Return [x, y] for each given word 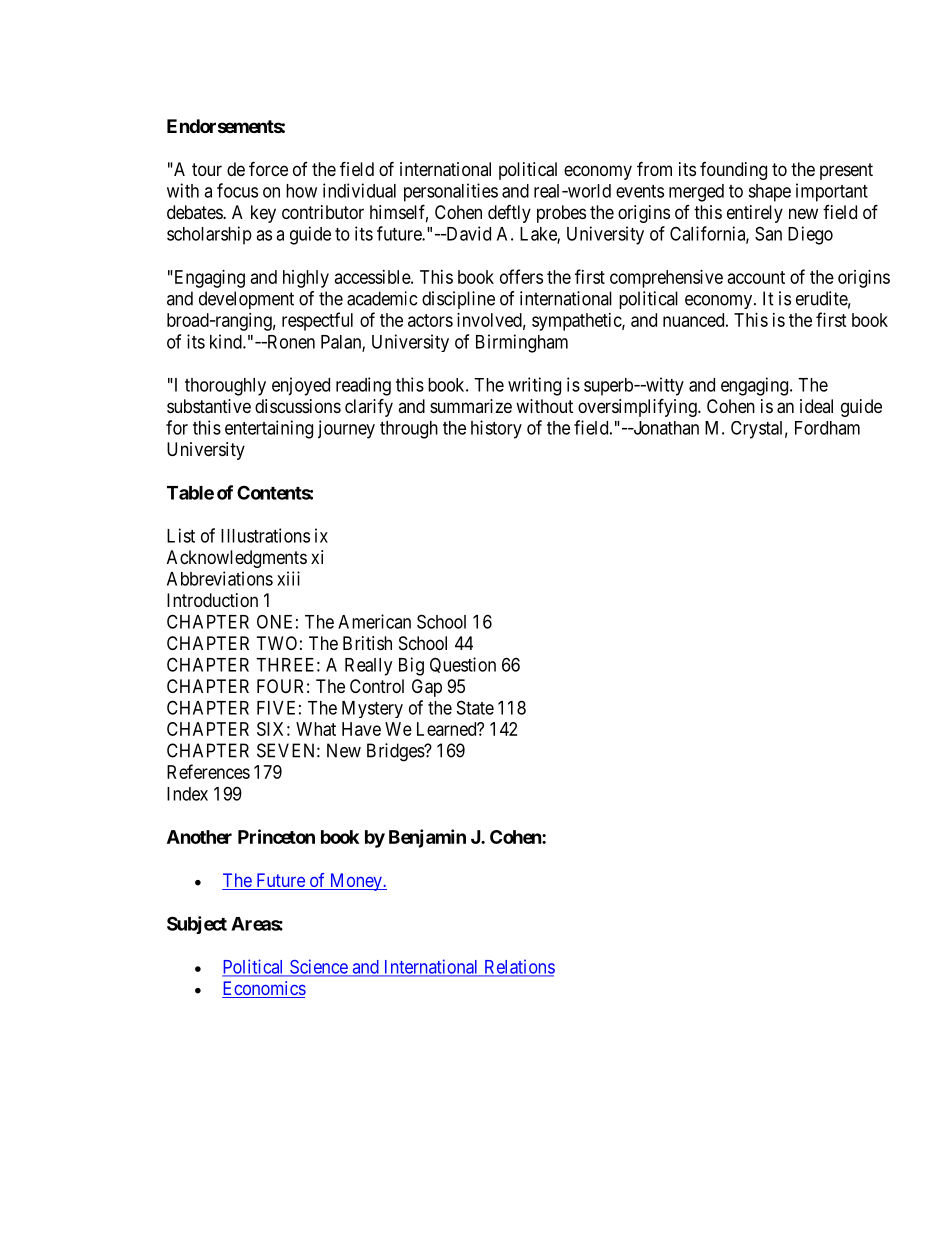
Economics [264, 989]
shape [769, 193]
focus [237, 190]
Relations [518, 967]
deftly [509, 214]
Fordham [827, 428]
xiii [288, 578]
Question [463, 665]
